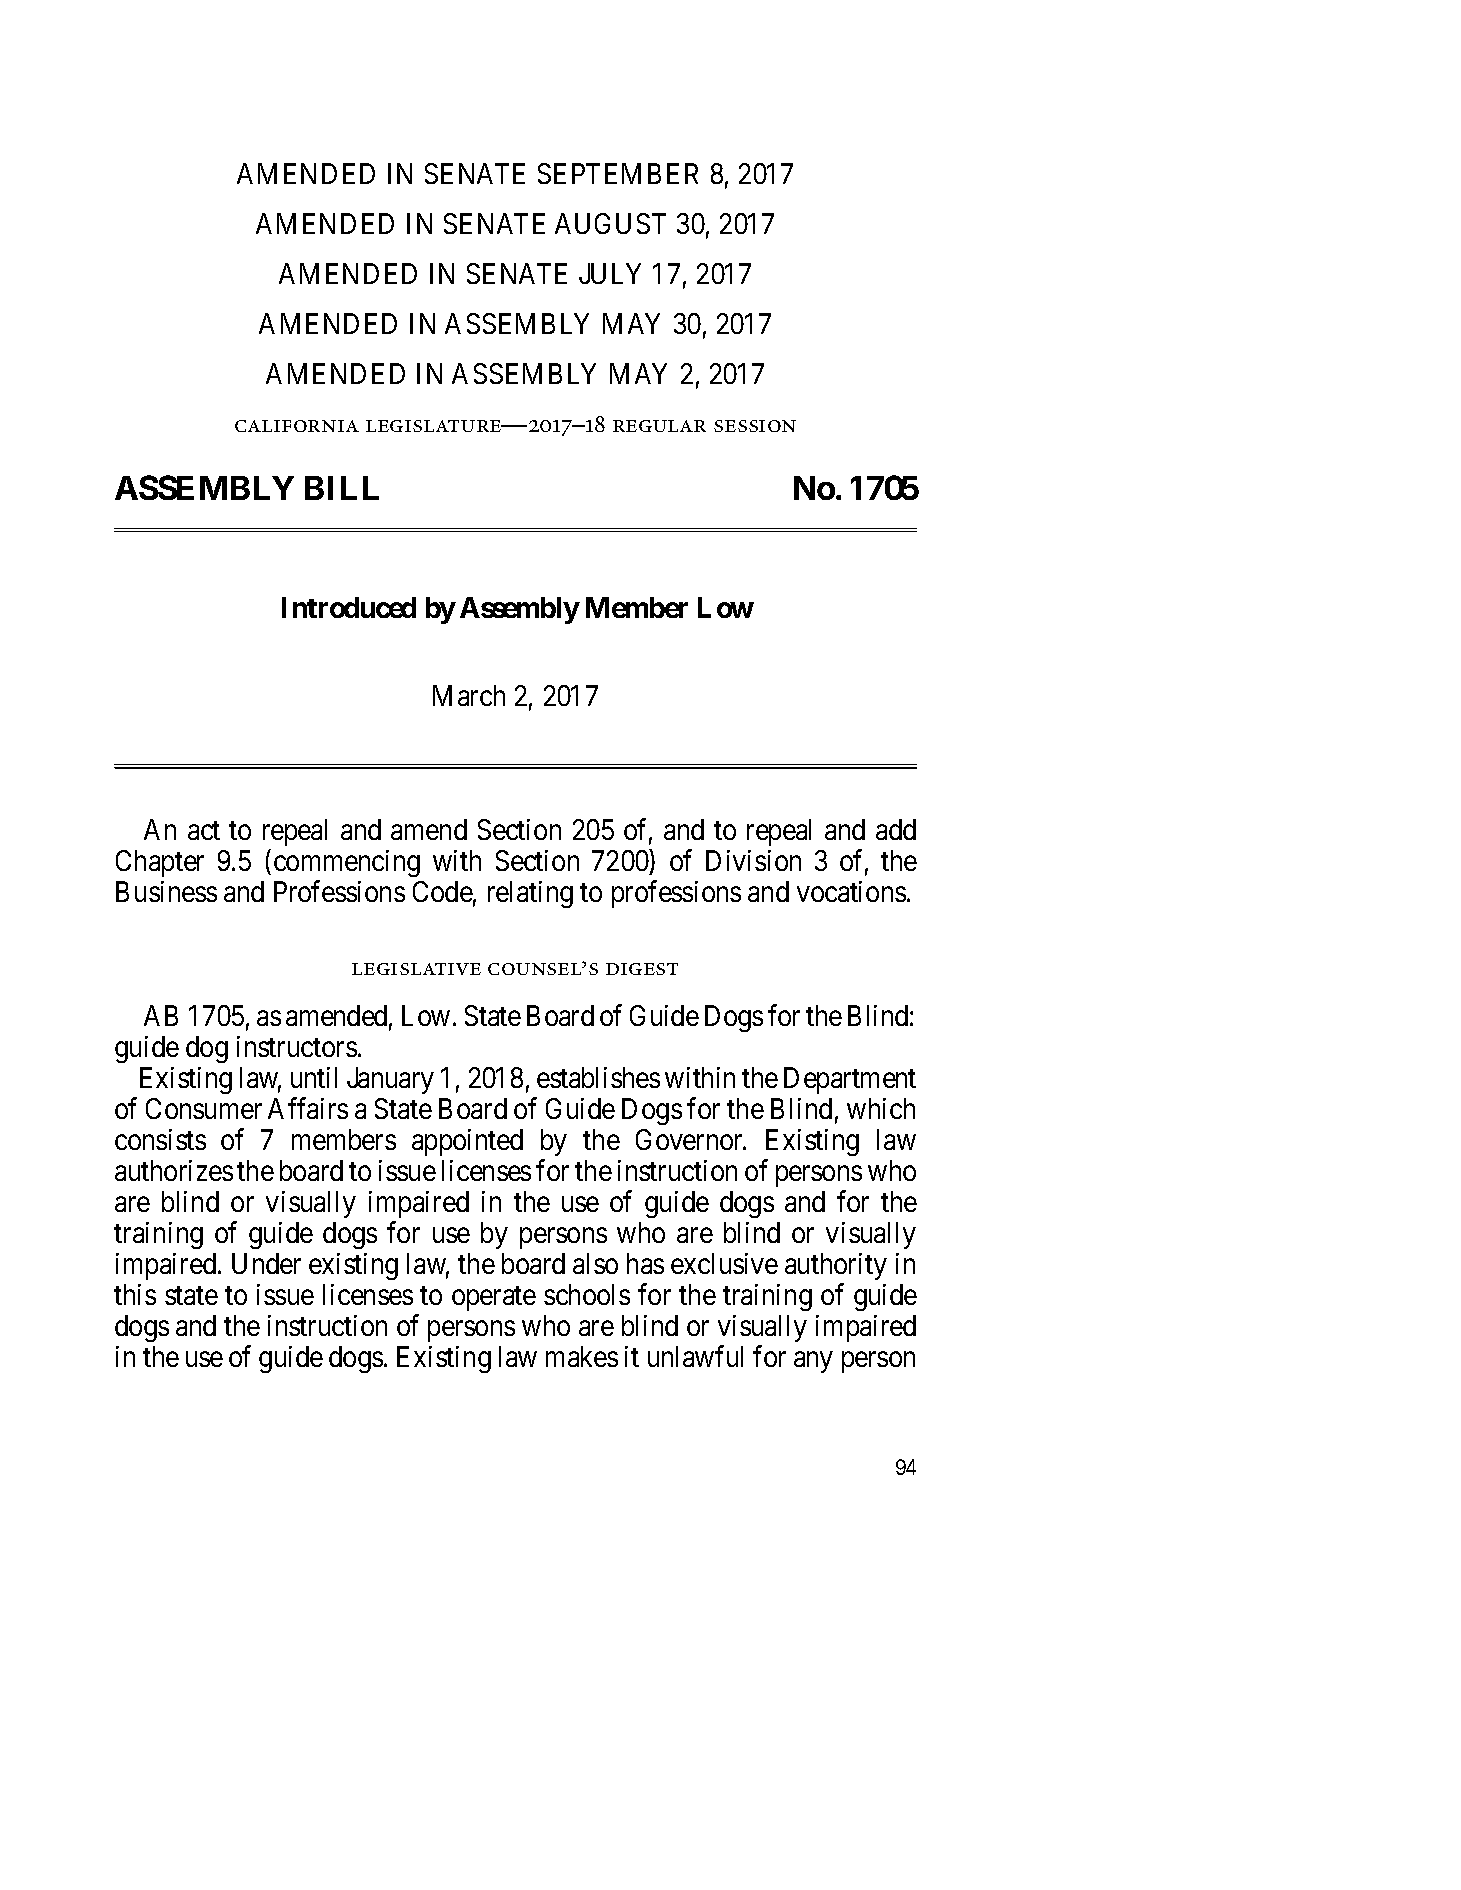 This screenshot has height=1890, width=1461. I want to click on Business, so click(166, 891).
